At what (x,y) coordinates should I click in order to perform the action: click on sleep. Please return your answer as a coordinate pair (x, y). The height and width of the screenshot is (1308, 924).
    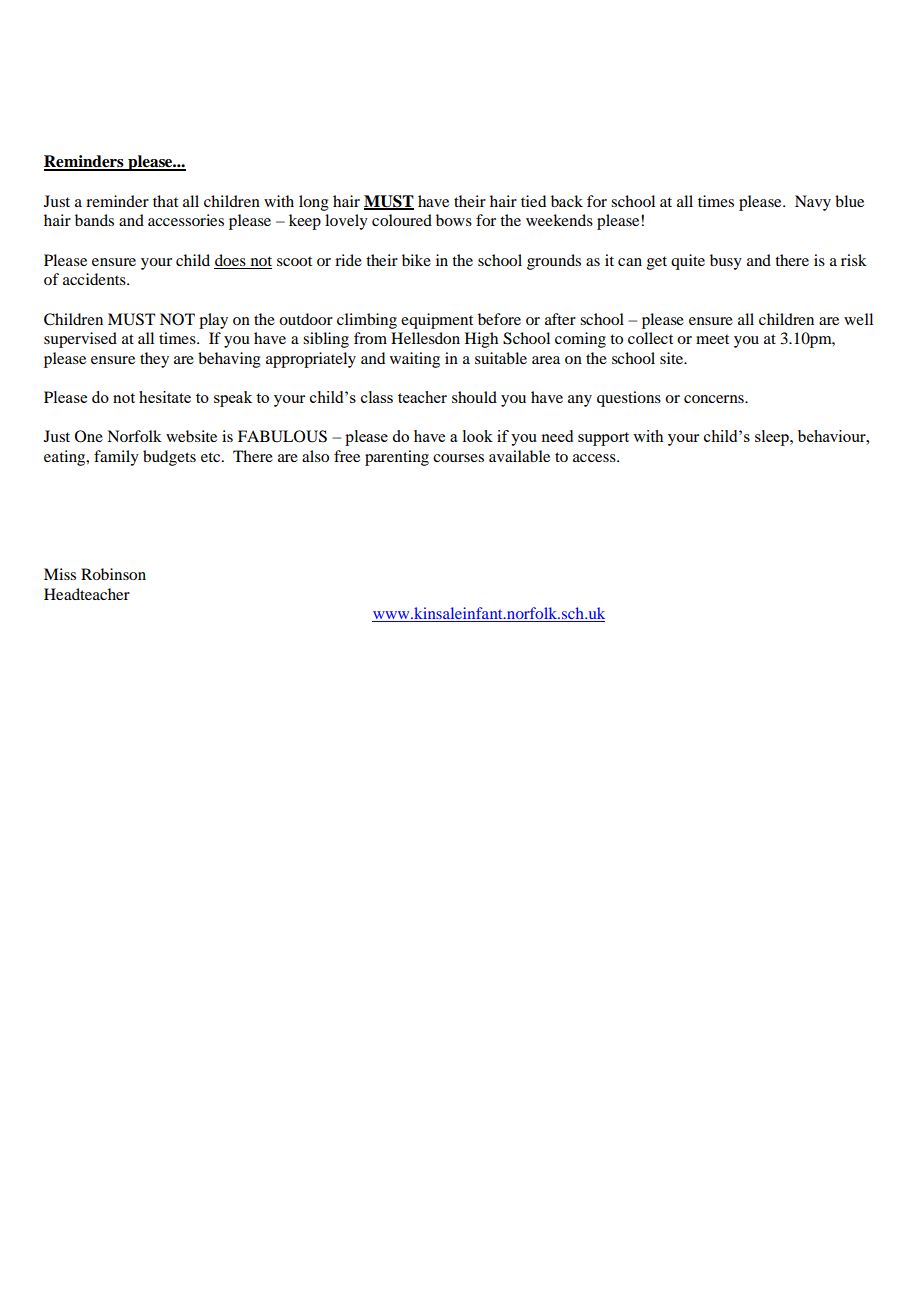
    Looking at the image, I should click on (773, 438).
